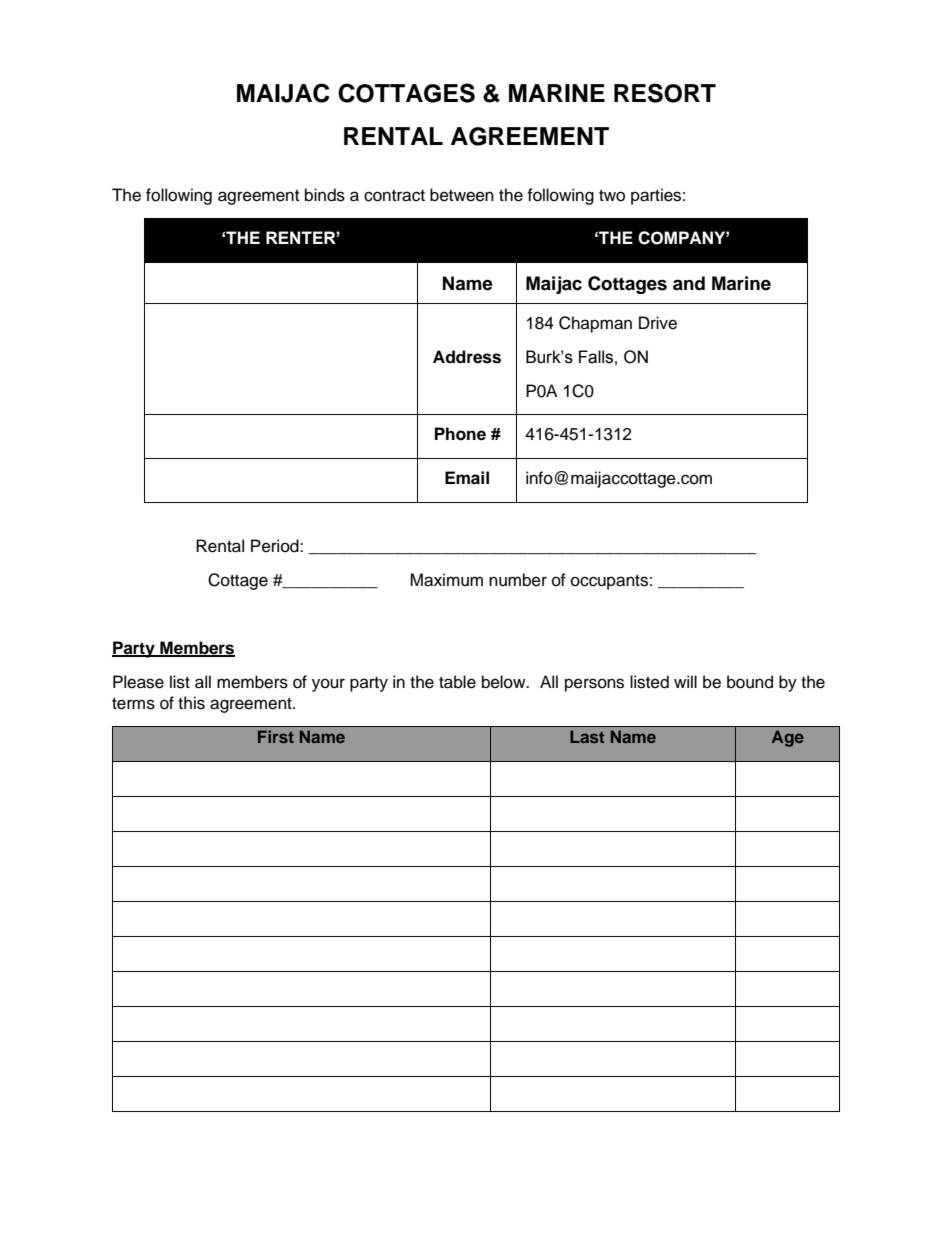  What do you see at coordinates (658, 323) in the page?
I see `Drive` at bounding box center [658, 323].
